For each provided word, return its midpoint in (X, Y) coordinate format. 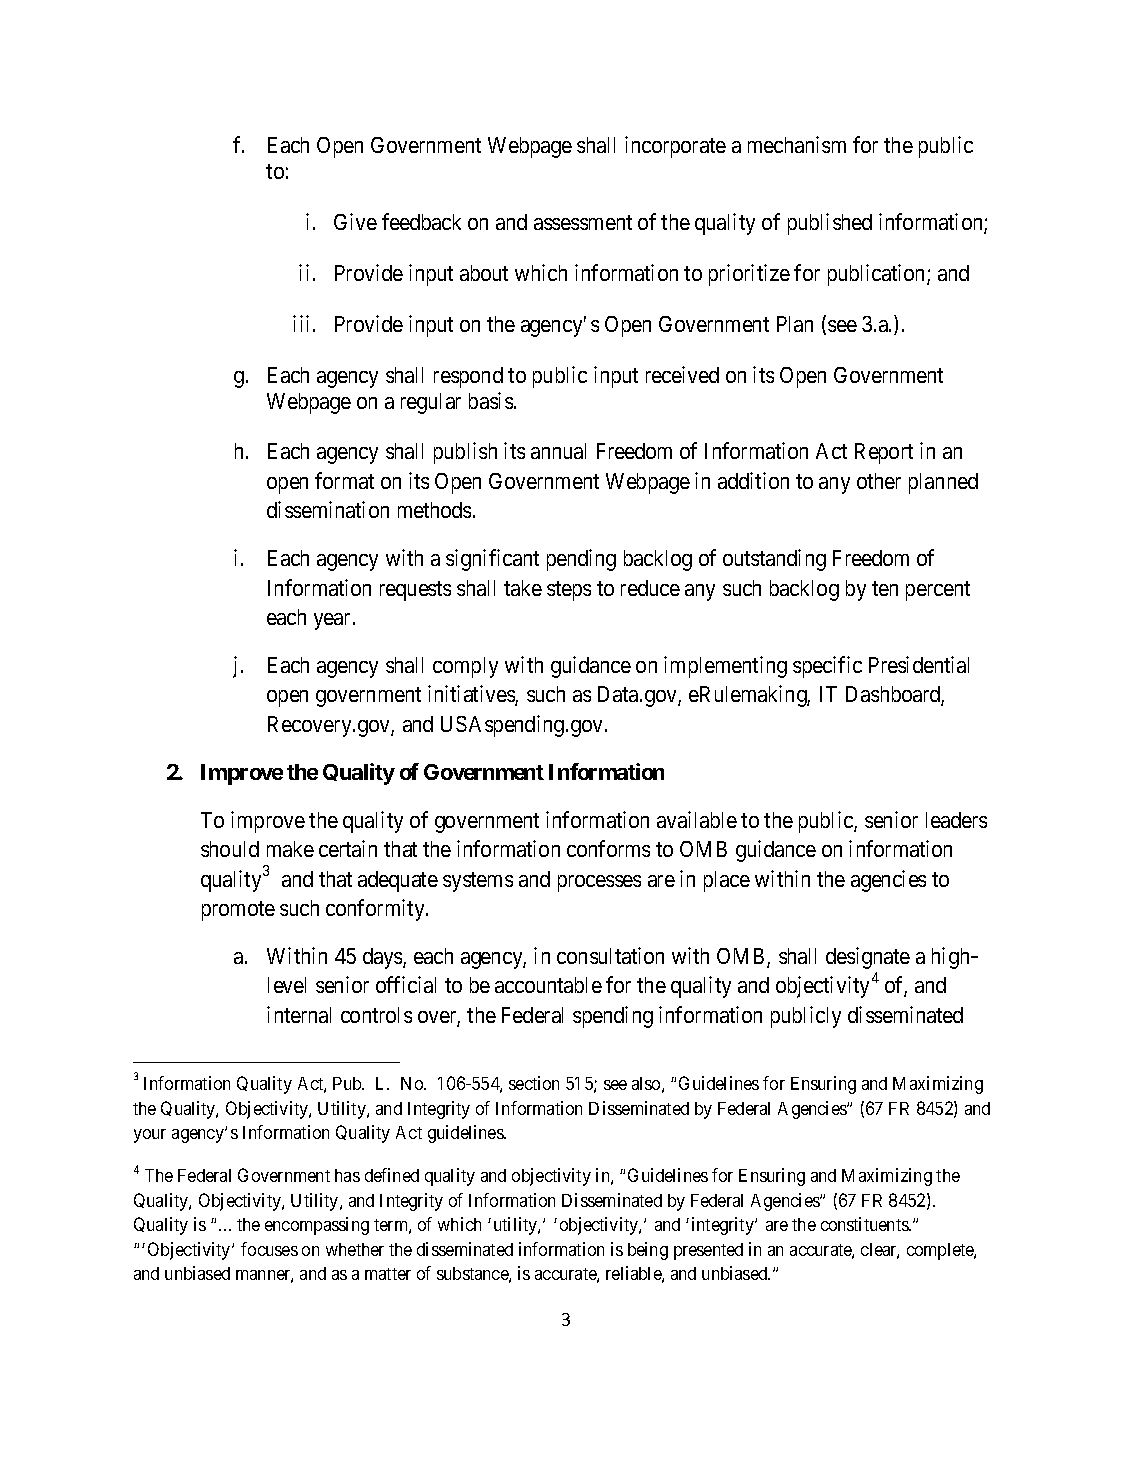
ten (885, 588)
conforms (608, 848)
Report (884, 453)
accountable (548, 985)
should (230, 849)
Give (355, 221)
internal (299, 1014)
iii (301, 323)
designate (868, 958)
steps (569, 591)
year (334, 621)
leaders (956, 820)
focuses (269, 1249)
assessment (583, 222)
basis (491, 400)
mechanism (797, 144)
